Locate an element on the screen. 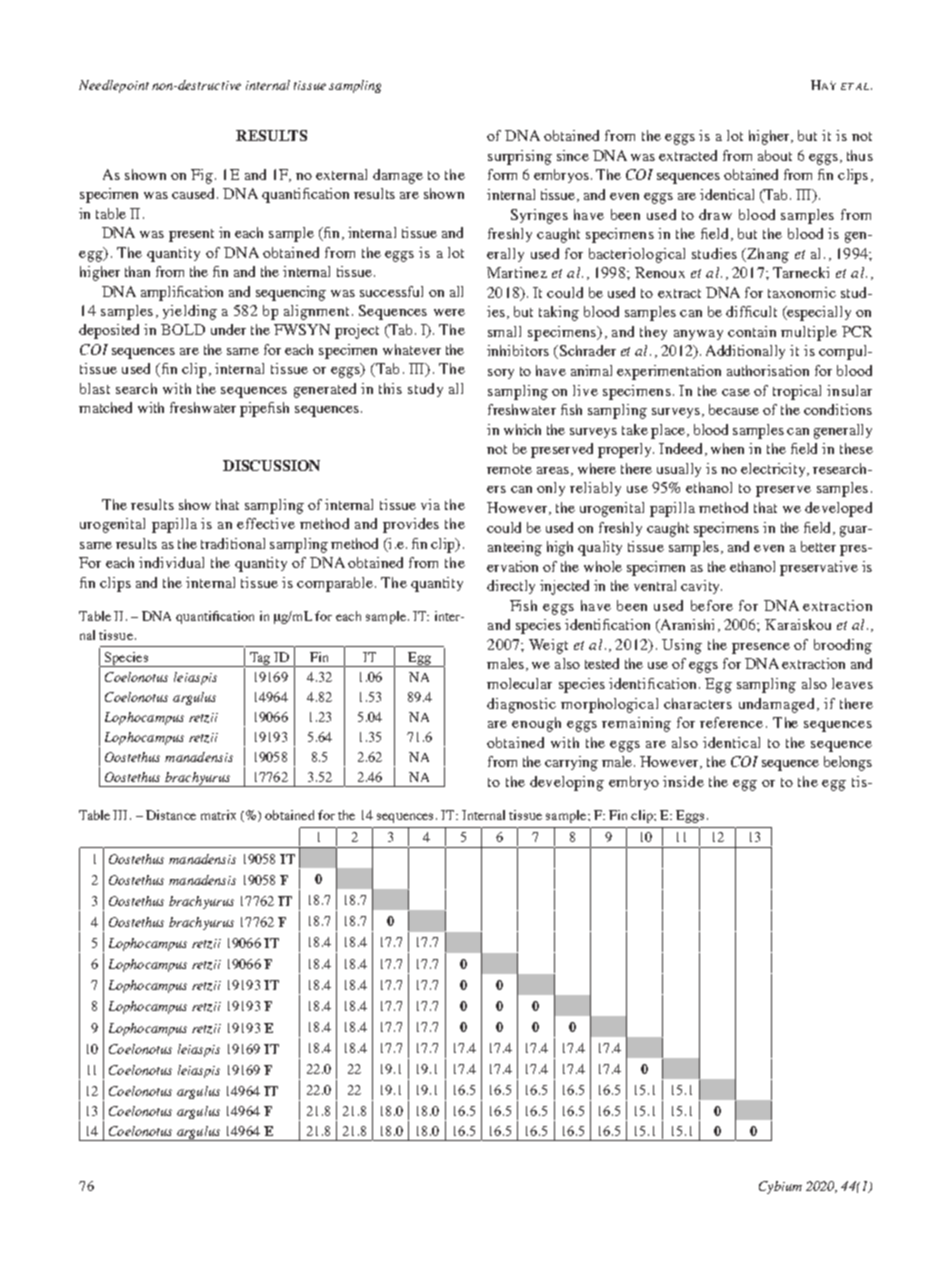  brooding is located at coordinates (843, 646).
